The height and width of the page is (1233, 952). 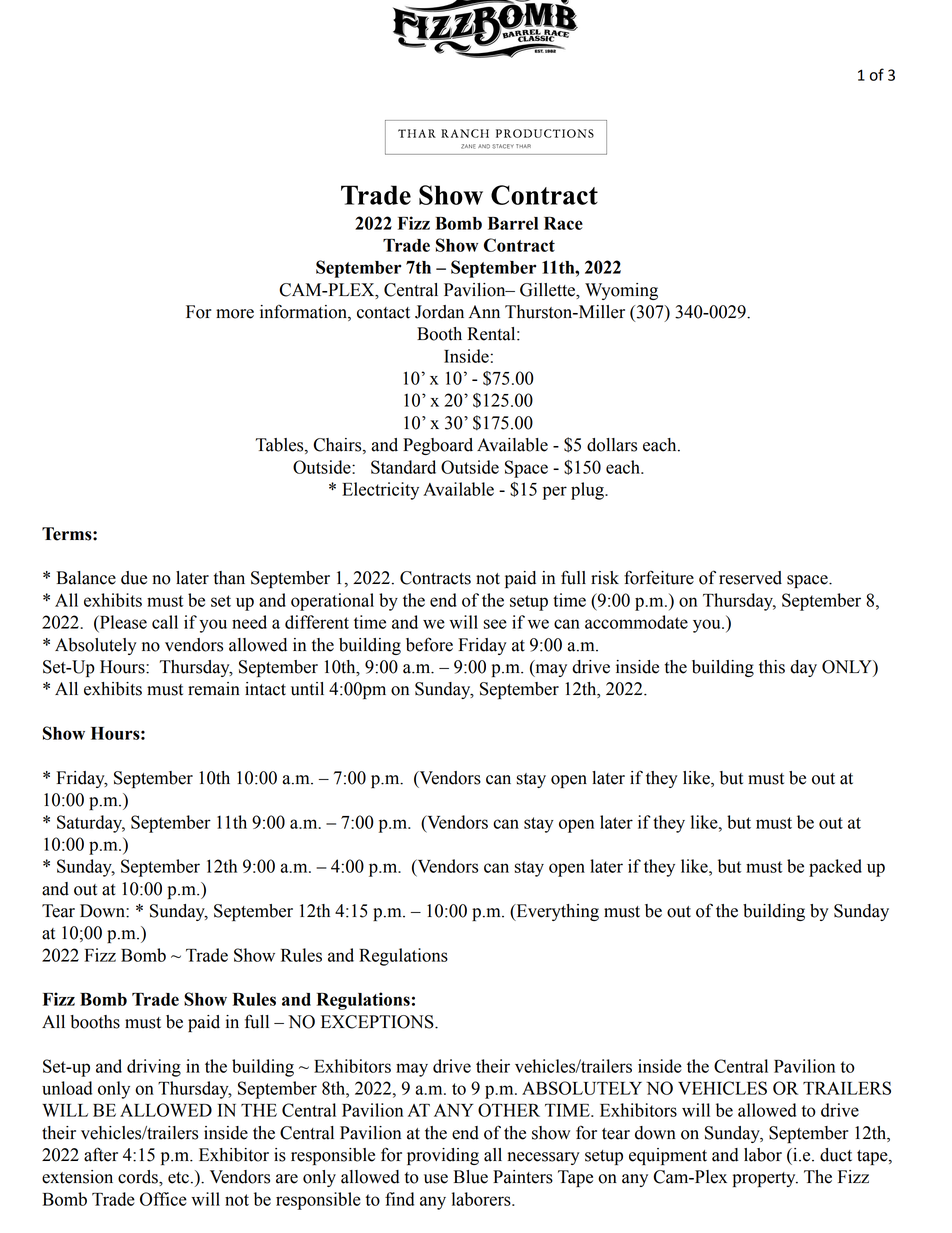 What do you see at coordinates (835, 868) in the page?
I see `packed` at bounding box center [835, 868].
